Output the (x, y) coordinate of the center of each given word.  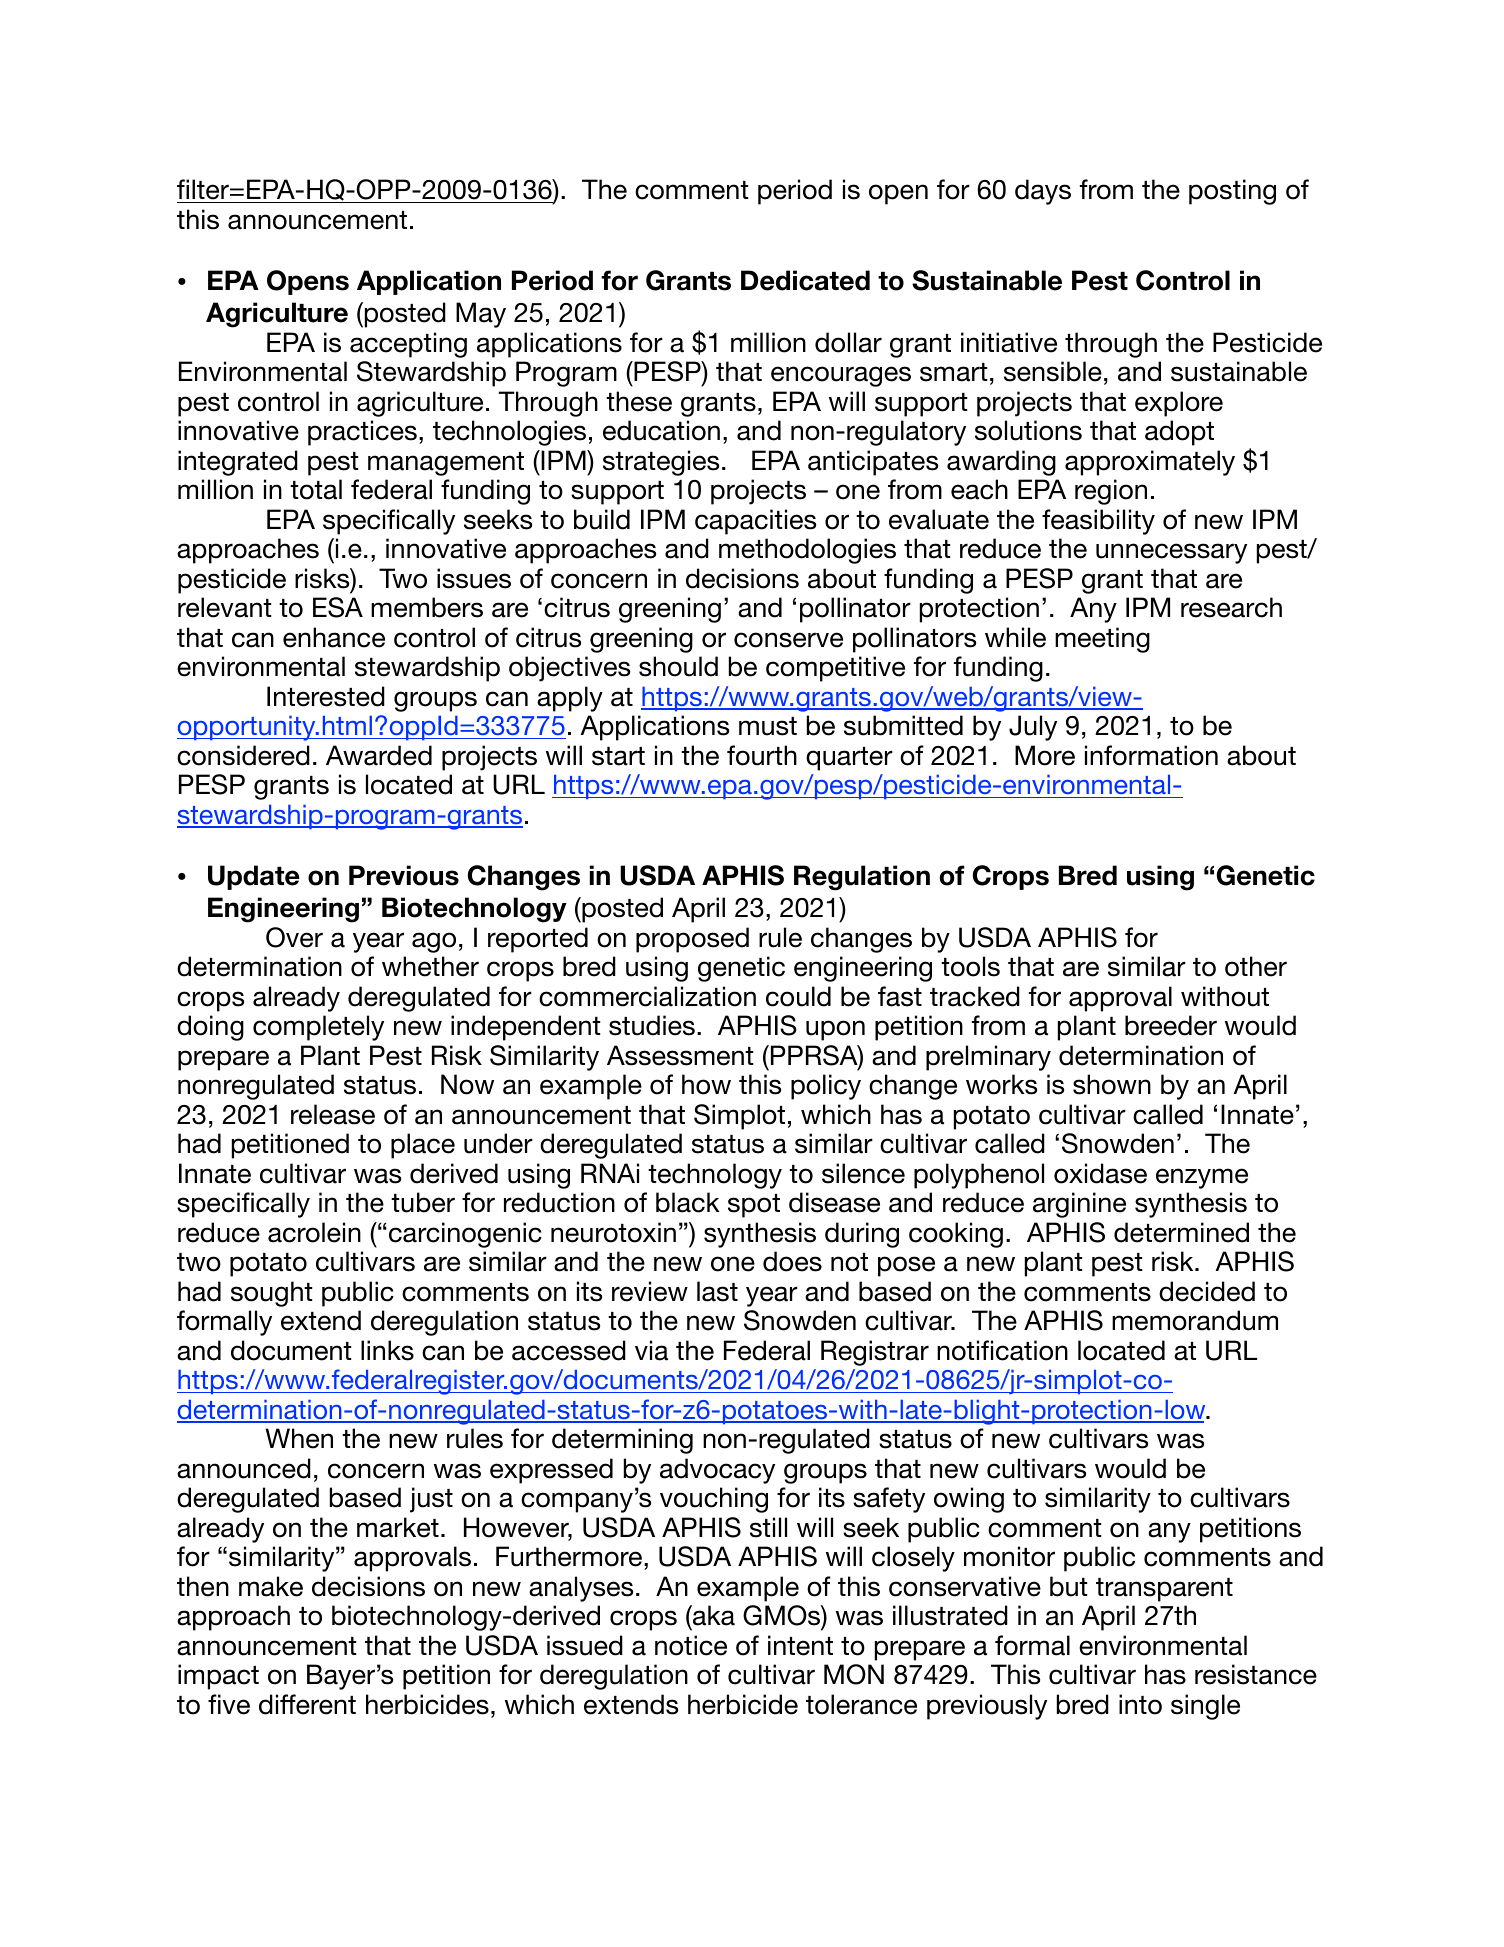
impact (218, 1677)
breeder (1171, 1025)
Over (294, 937)
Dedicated (805, 280)
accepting (408, 345)
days (1043, 192)
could (798, 996)
